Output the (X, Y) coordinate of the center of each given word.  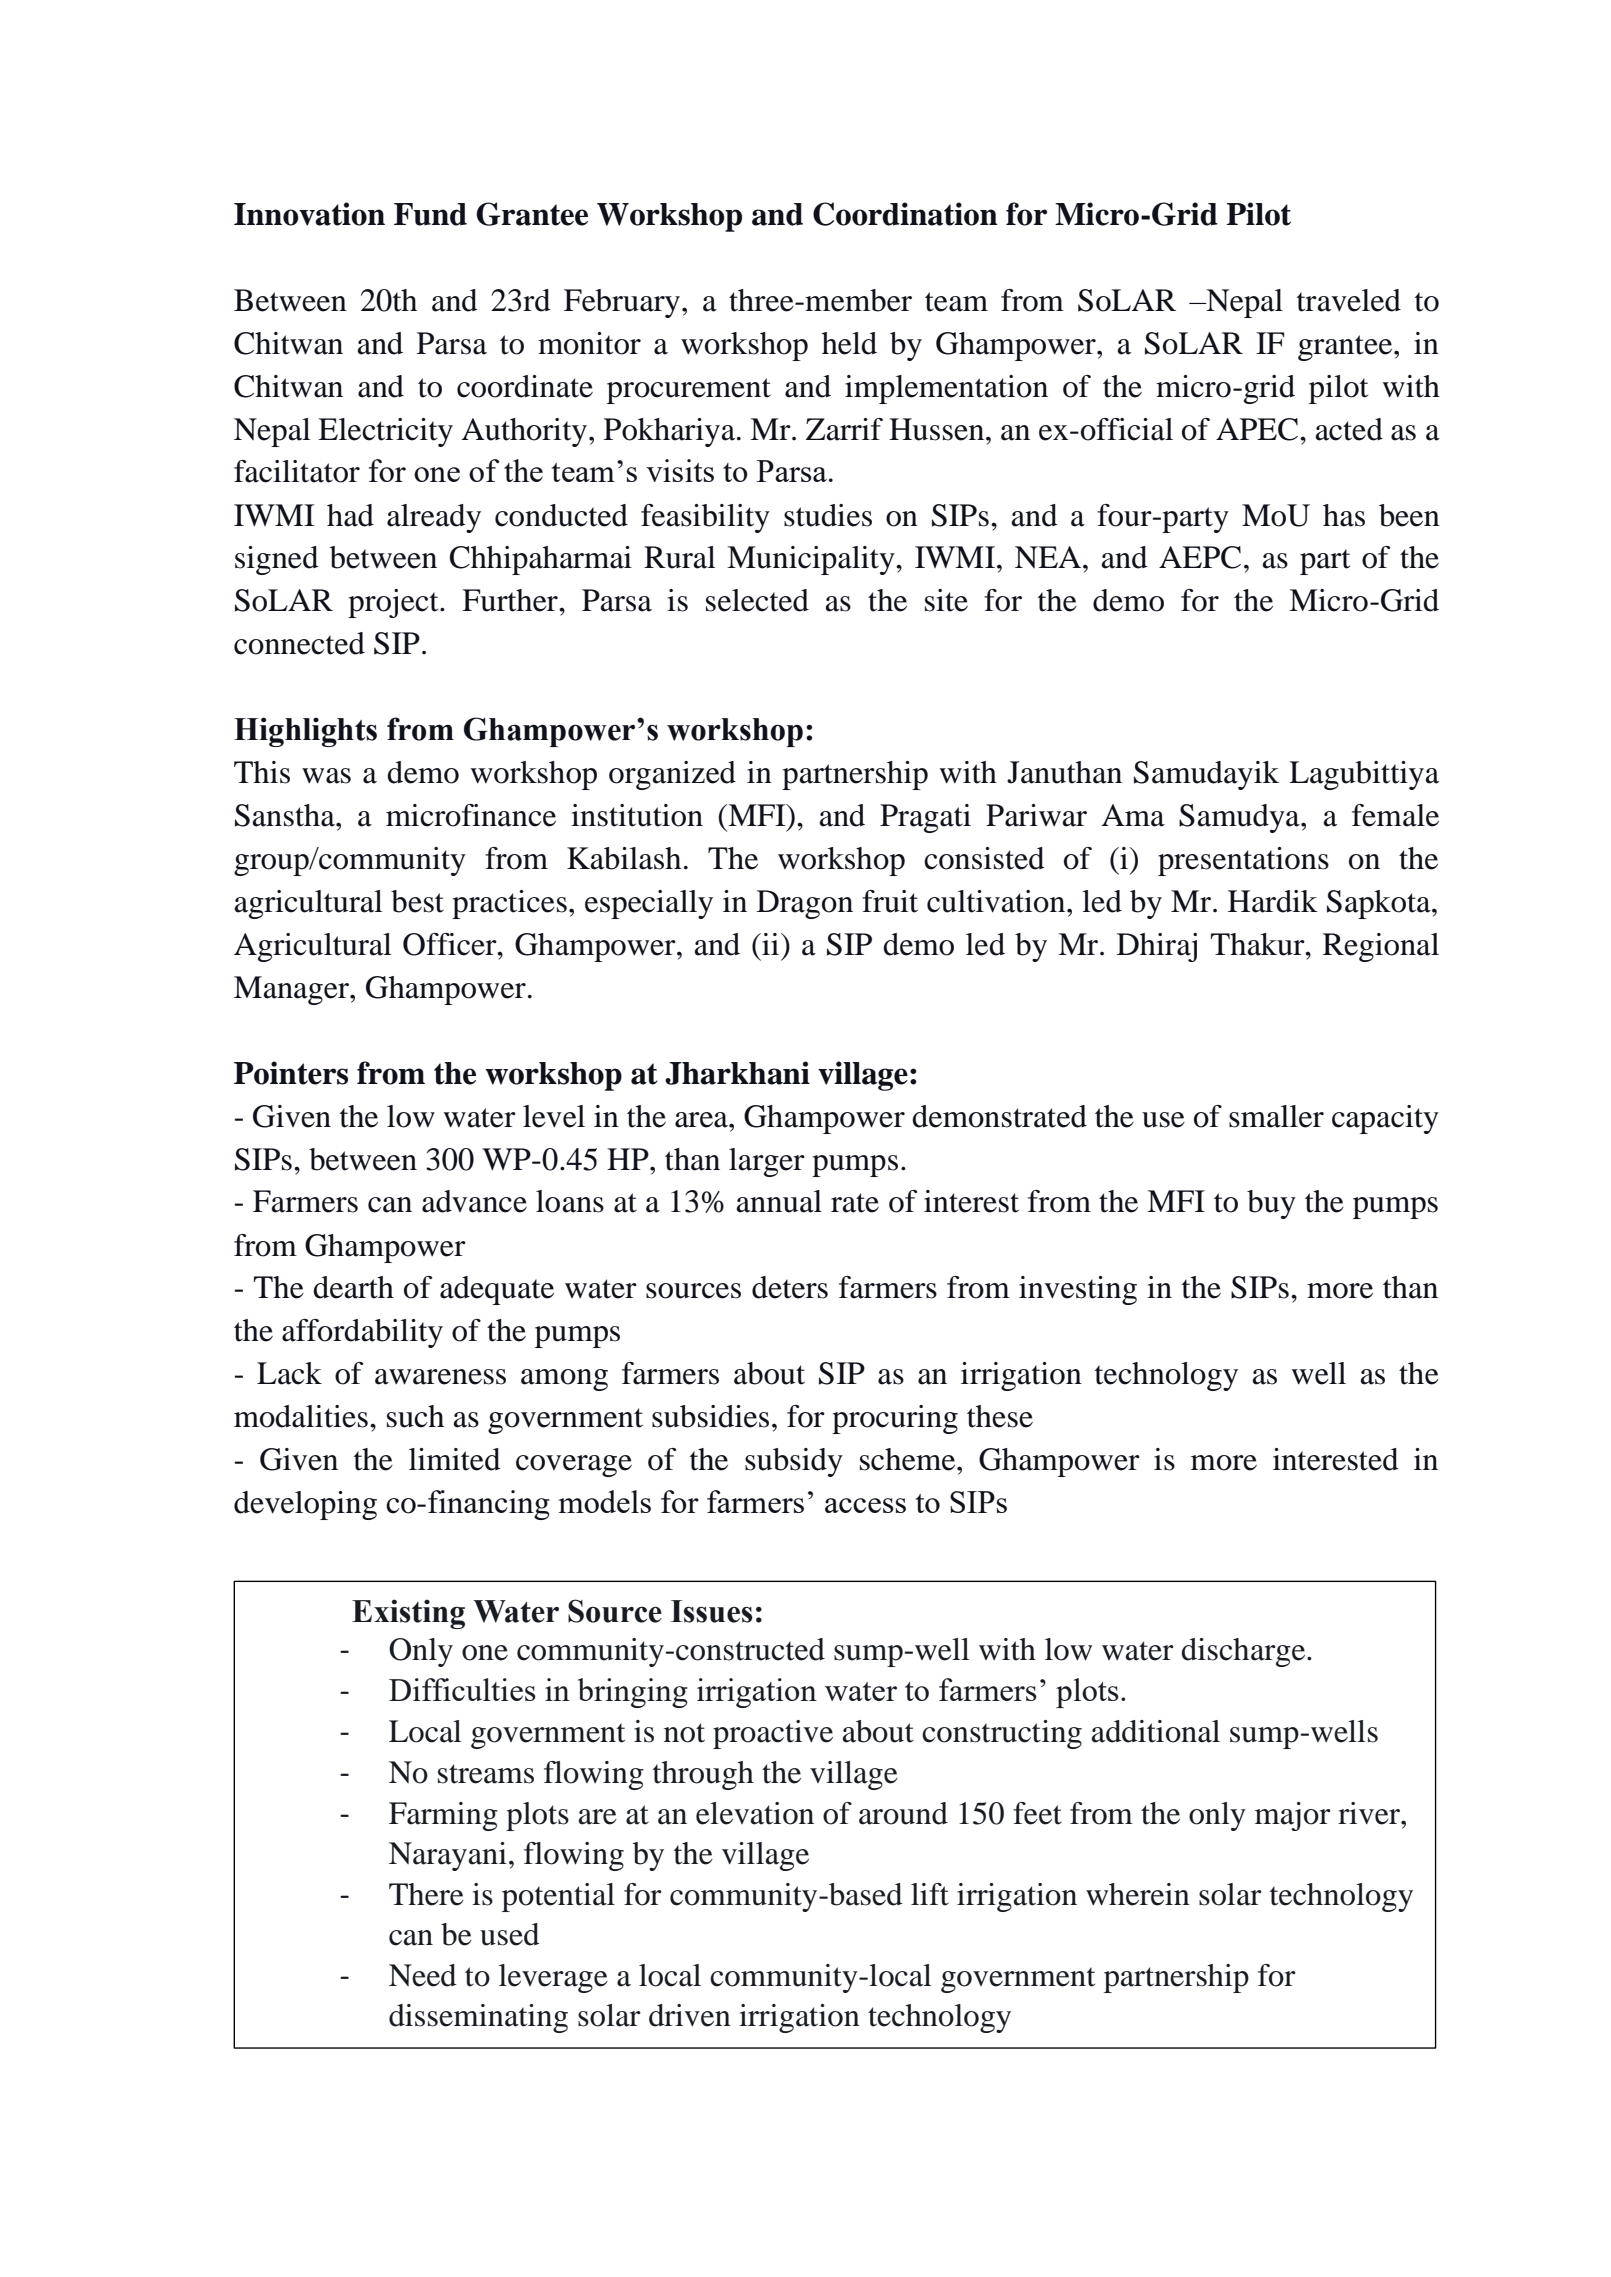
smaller (1276, 1116)
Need (423, 1975)
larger (767, 1162)
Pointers (291, 1073)
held (849, 343)
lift (930, 1894)
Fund (430, 214)
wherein (1138, 1894)
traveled (1349, 300)
